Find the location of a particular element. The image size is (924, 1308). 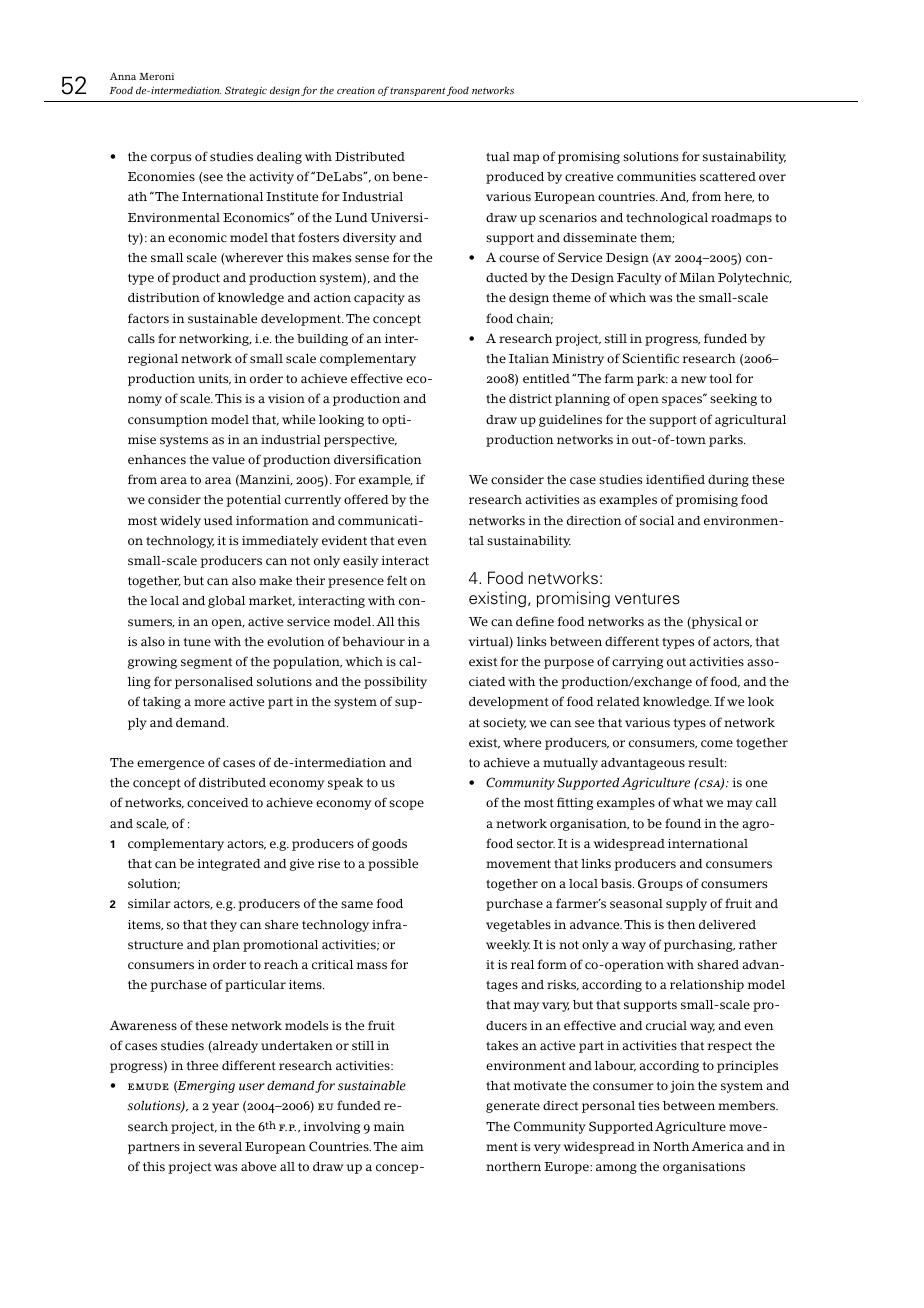

CONCEIVED is located at coordinates (218, 803).
